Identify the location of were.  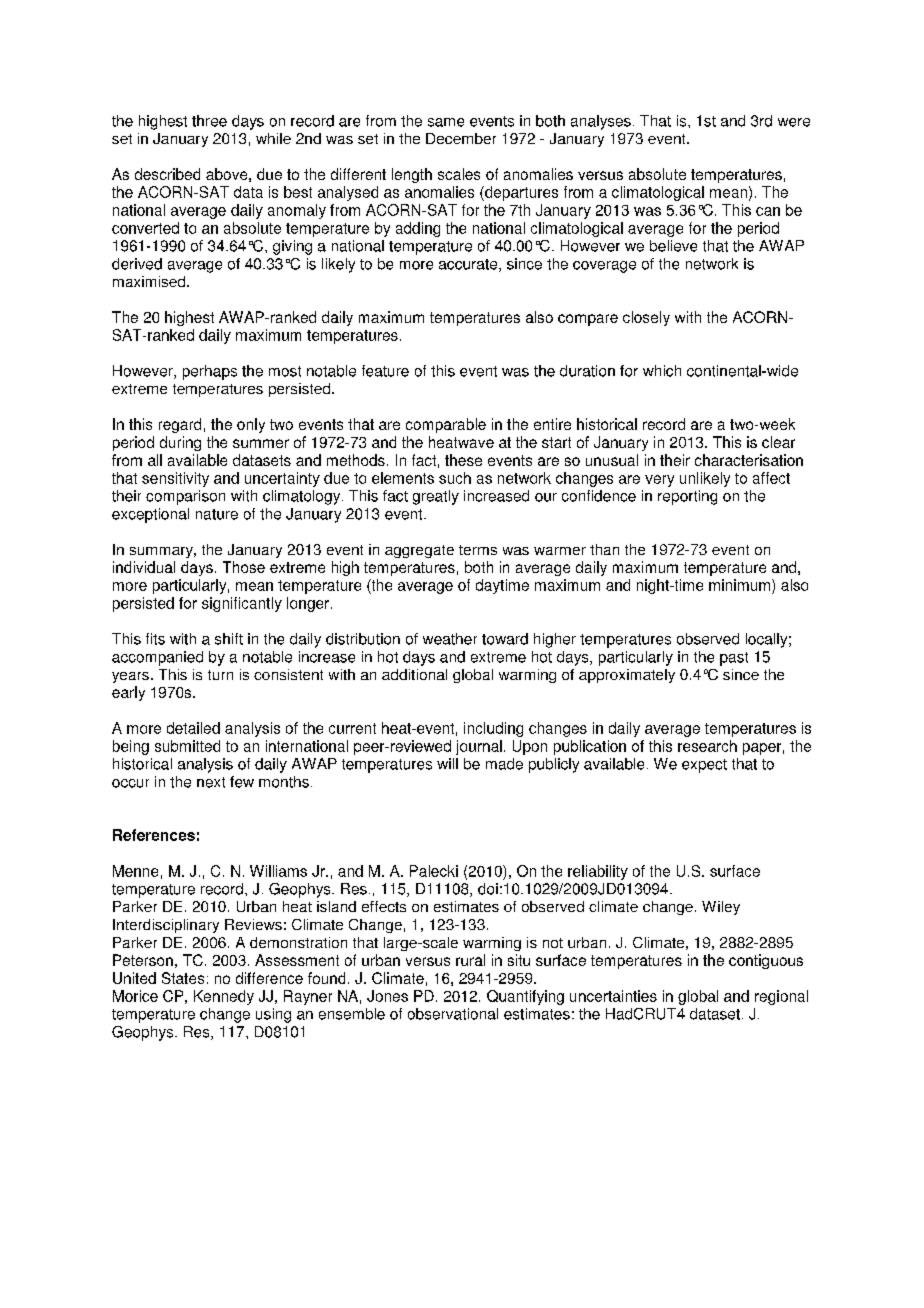
(794, 122).
